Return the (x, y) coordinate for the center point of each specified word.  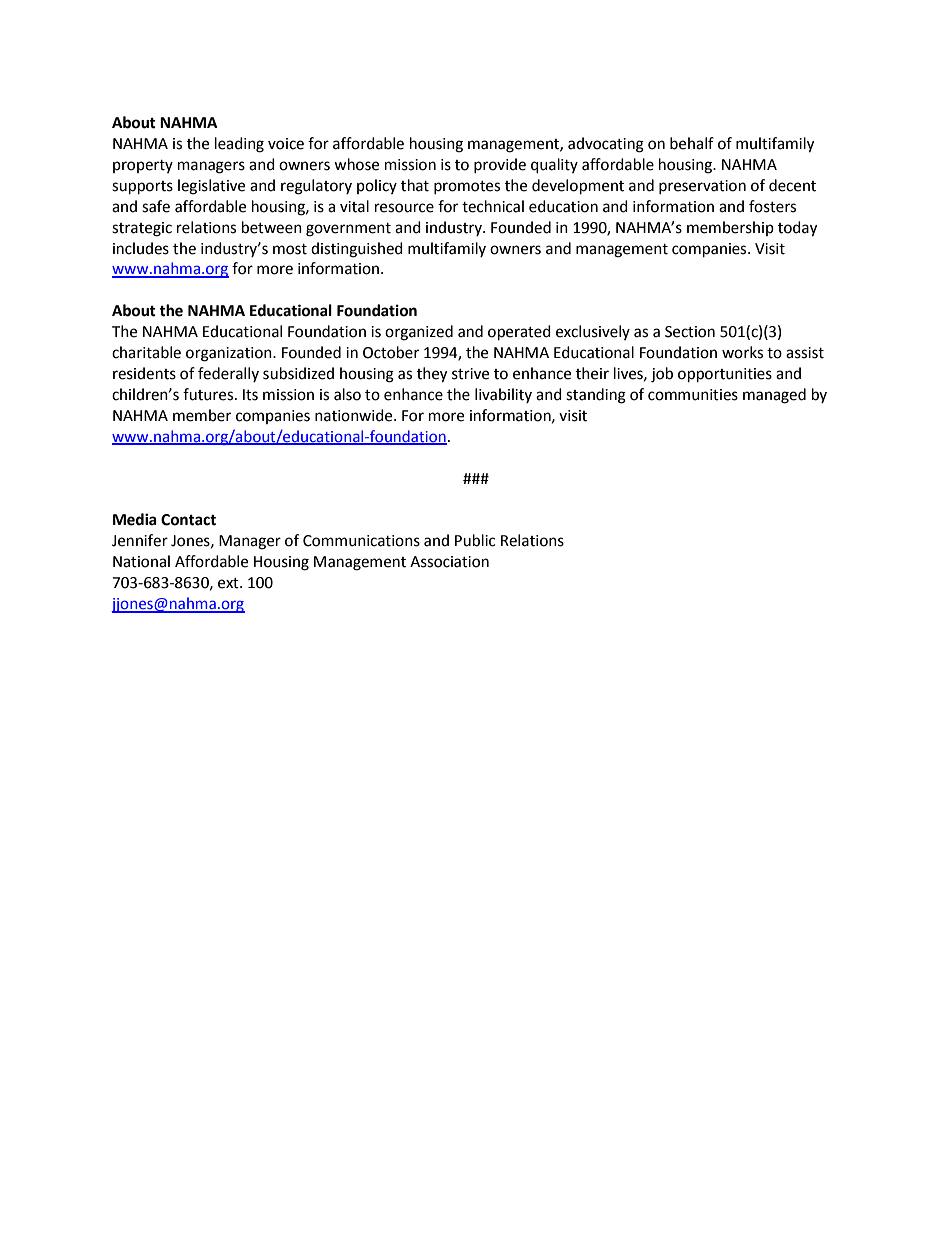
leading (239, 145)
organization (230, 354)
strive (470, 374)
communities (693, 395)
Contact (188, 520)
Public (475, 540)
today (797, 229)
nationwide (355, 415)
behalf (692, 143)
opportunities (725, 375)
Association (449, 562)
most (290, 249)
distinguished (357, 250)
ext (229, 583)
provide (500, 165)
